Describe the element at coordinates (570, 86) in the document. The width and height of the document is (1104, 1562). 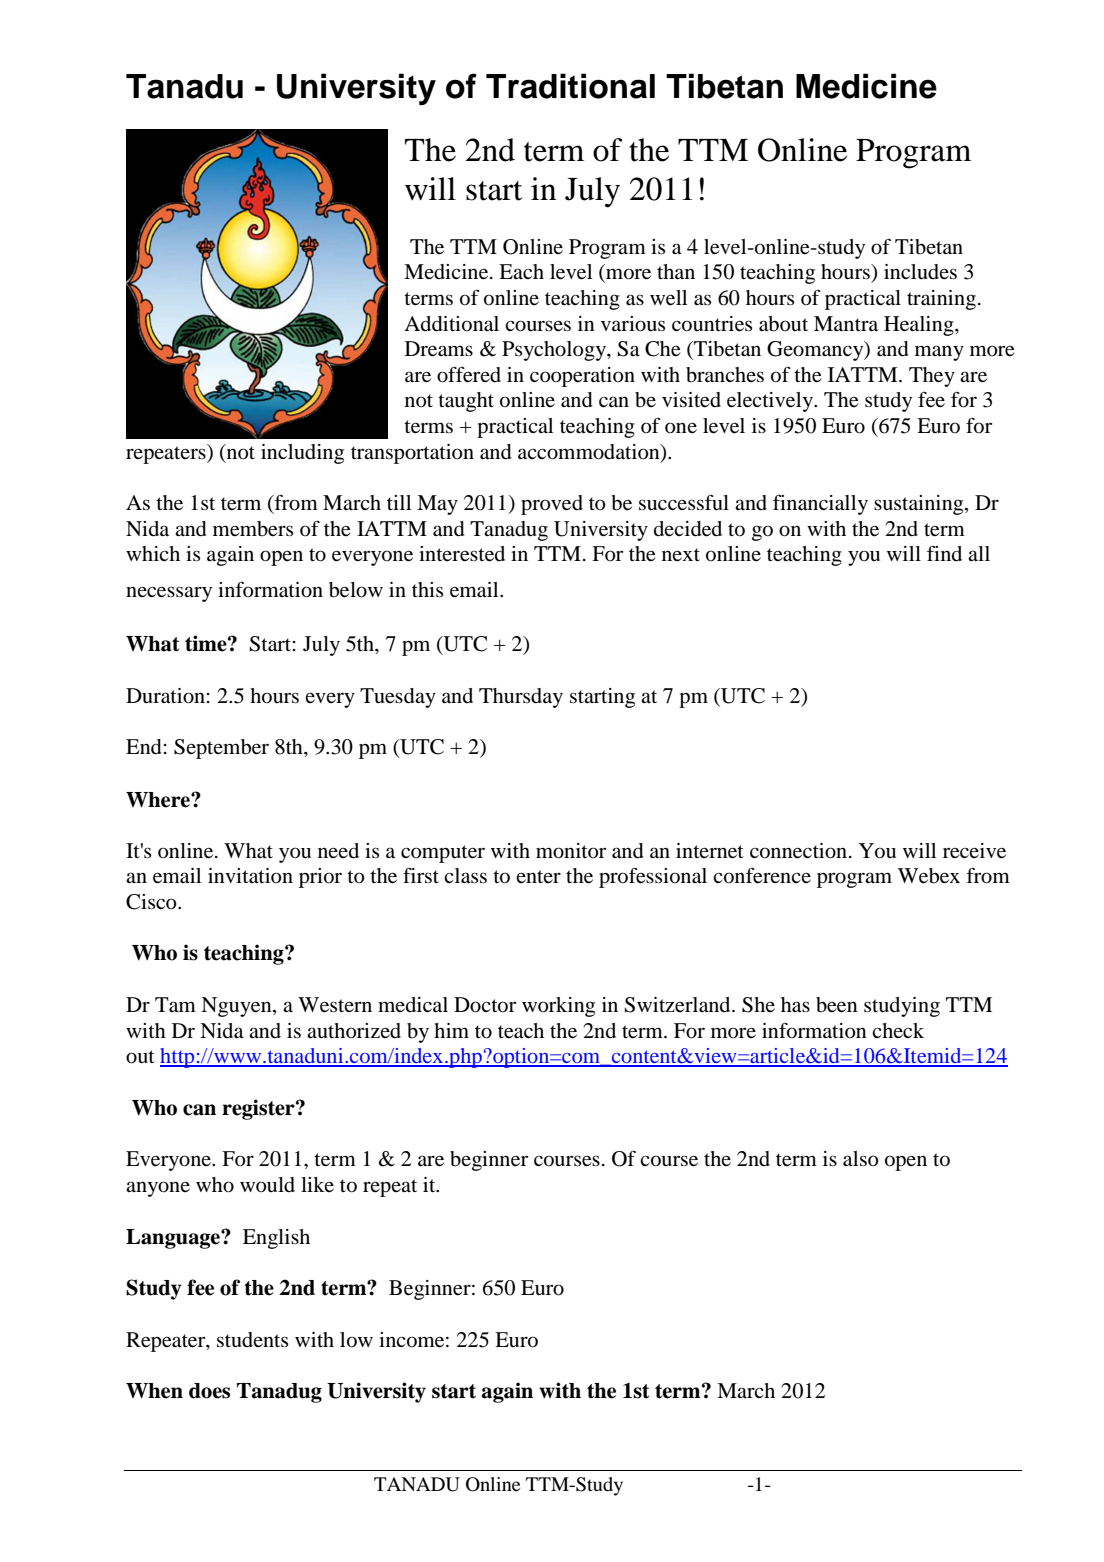
I see `Traditional` at that location.
